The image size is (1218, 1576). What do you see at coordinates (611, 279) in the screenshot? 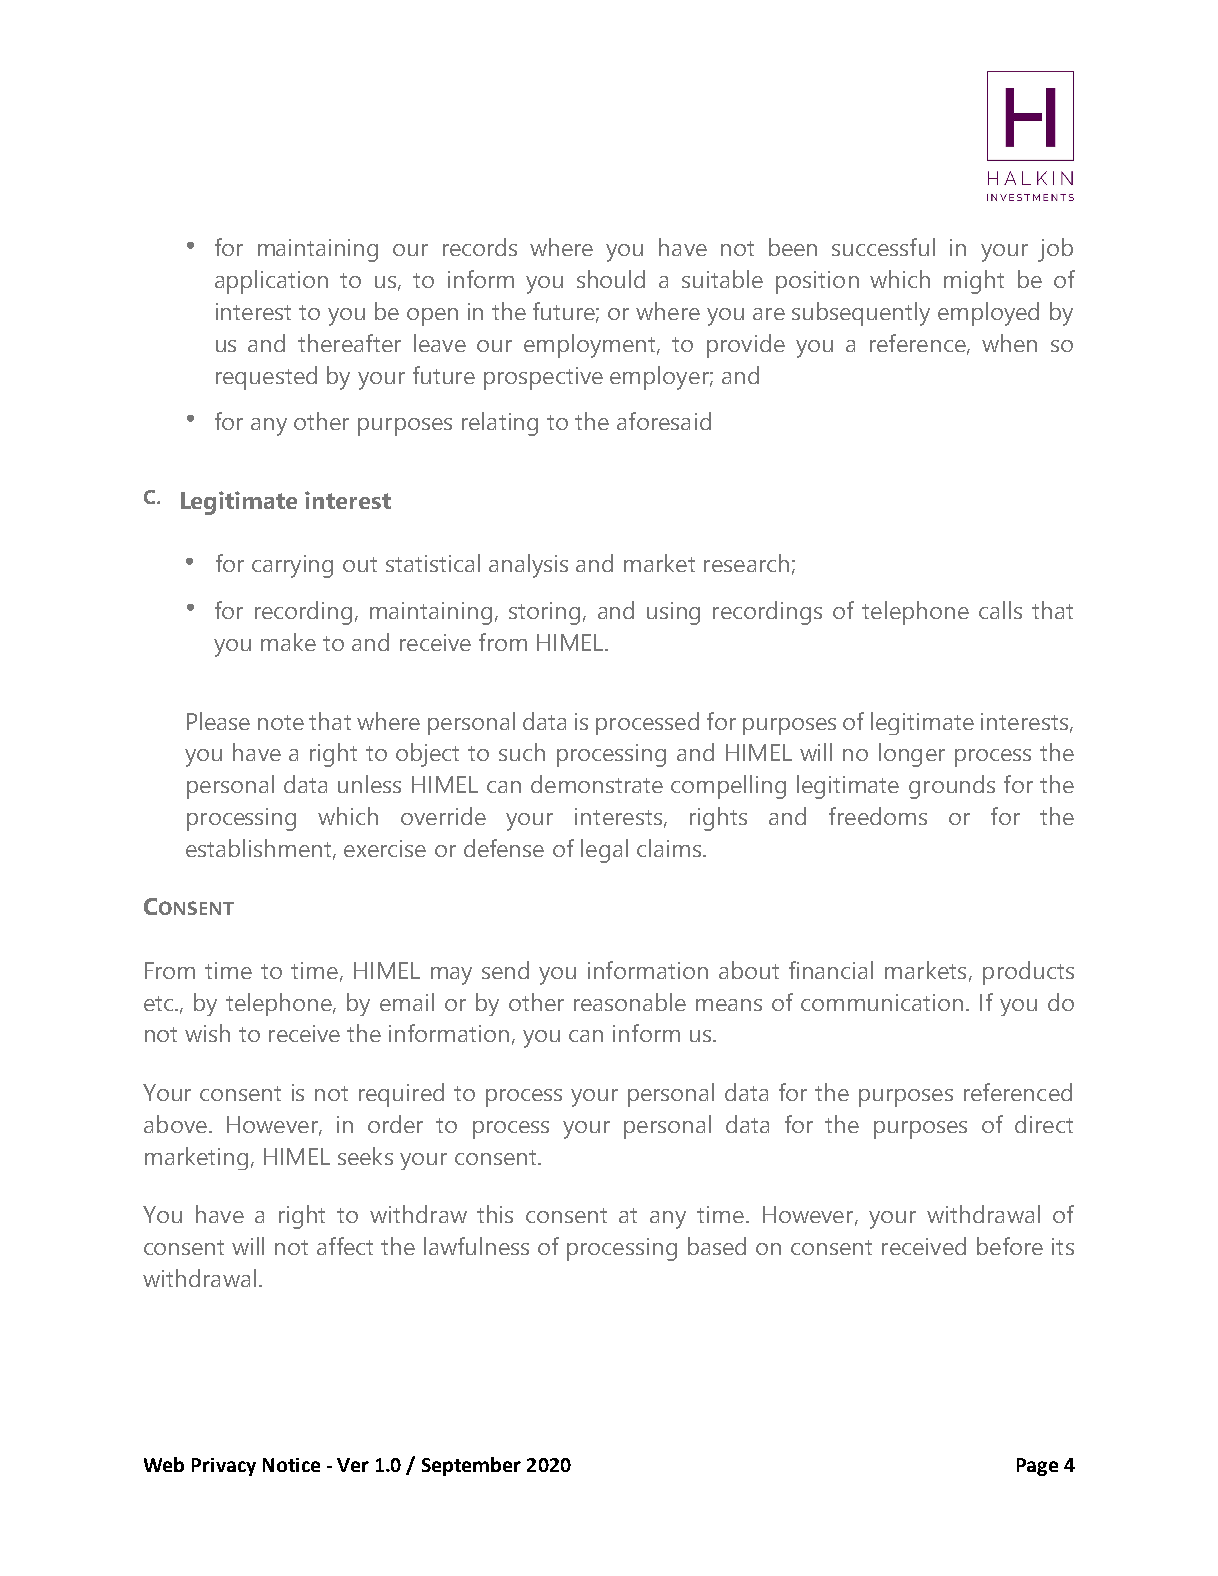
I see `should` at bounding box center [611, 279].
